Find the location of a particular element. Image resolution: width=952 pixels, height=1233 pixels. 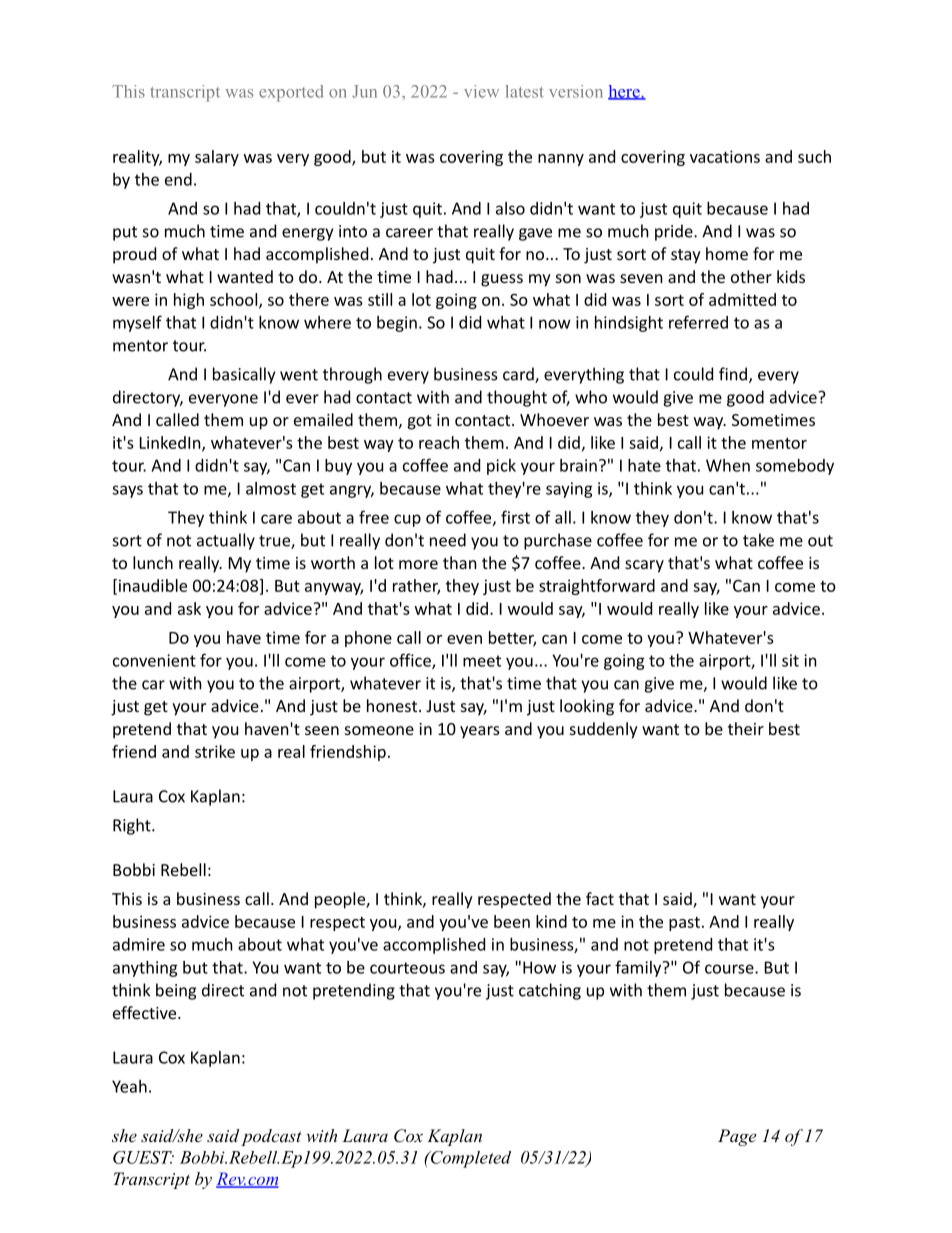

vacations is located at coordinates (725, 156).
